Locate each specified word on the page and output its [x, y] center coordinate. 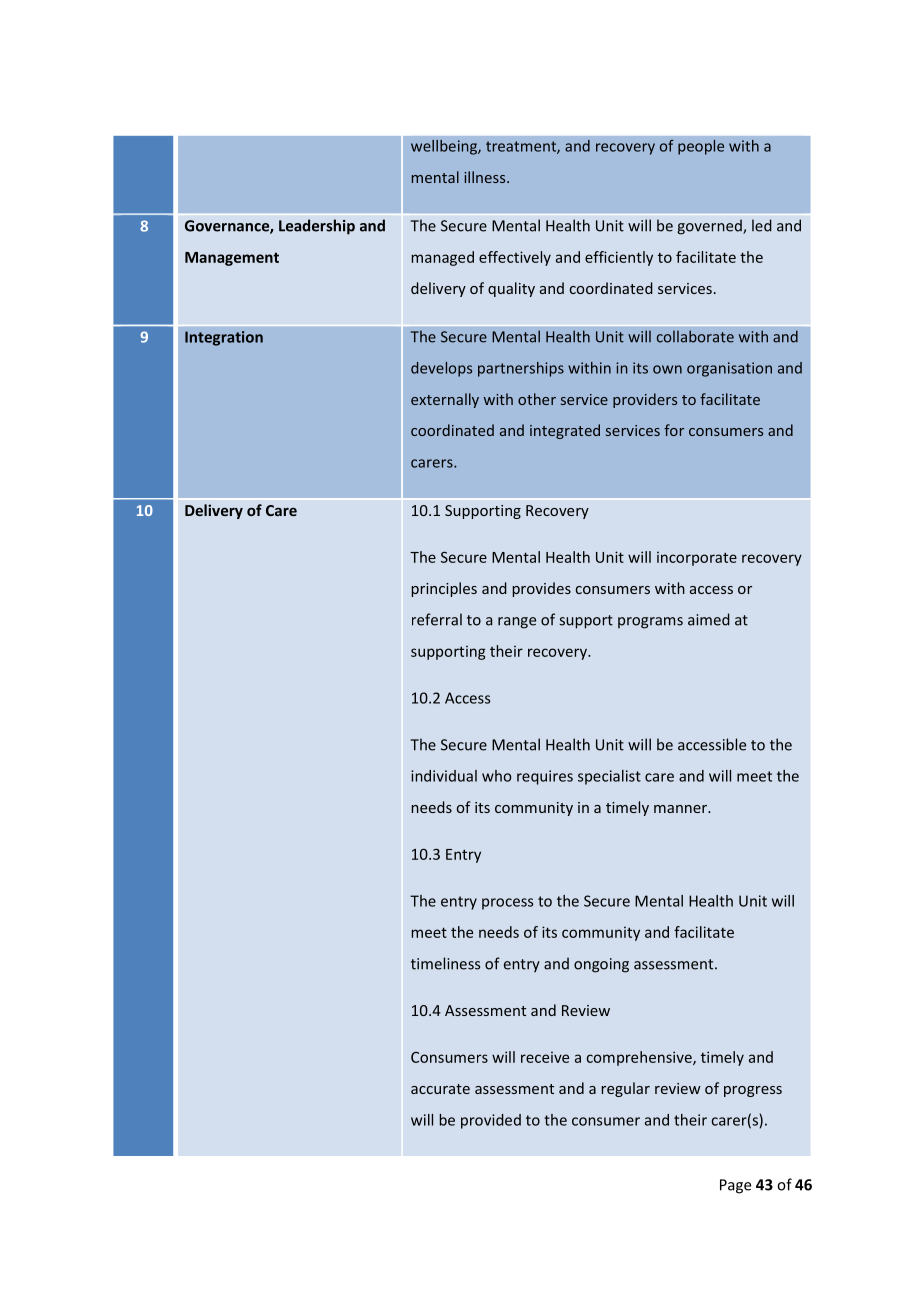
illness [486, 177]
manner [682, 809]
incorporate [697, 558]
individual [444, 776]
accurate [440, 1089]
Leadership [317, 227]
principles [444, 589]
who [497, 776]
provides [541, 589]
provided [491, 1121]
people [701, 147]
